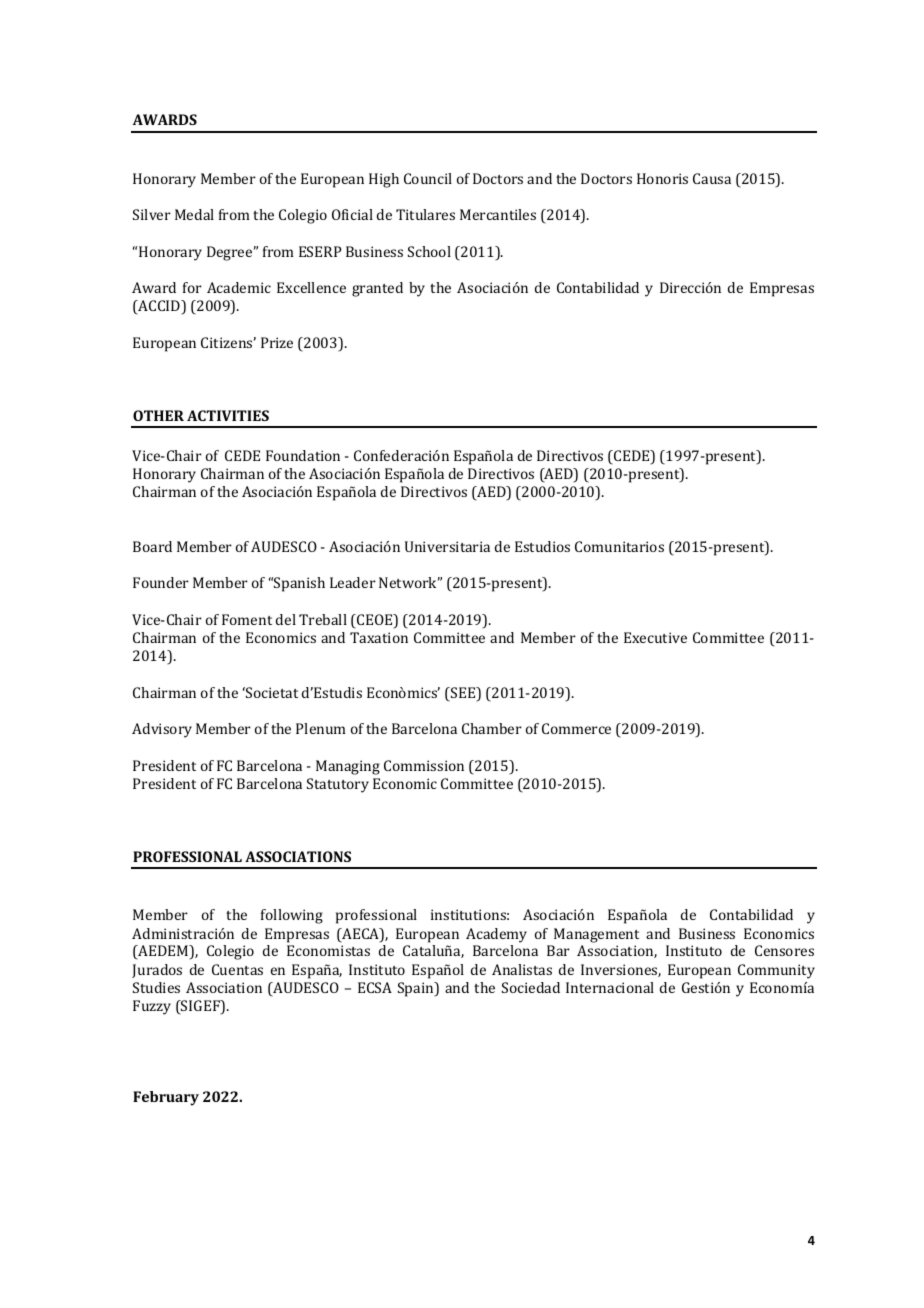  Describe the element at coordinates (166, 1098) in the screenshot. I see `February` at that location.
